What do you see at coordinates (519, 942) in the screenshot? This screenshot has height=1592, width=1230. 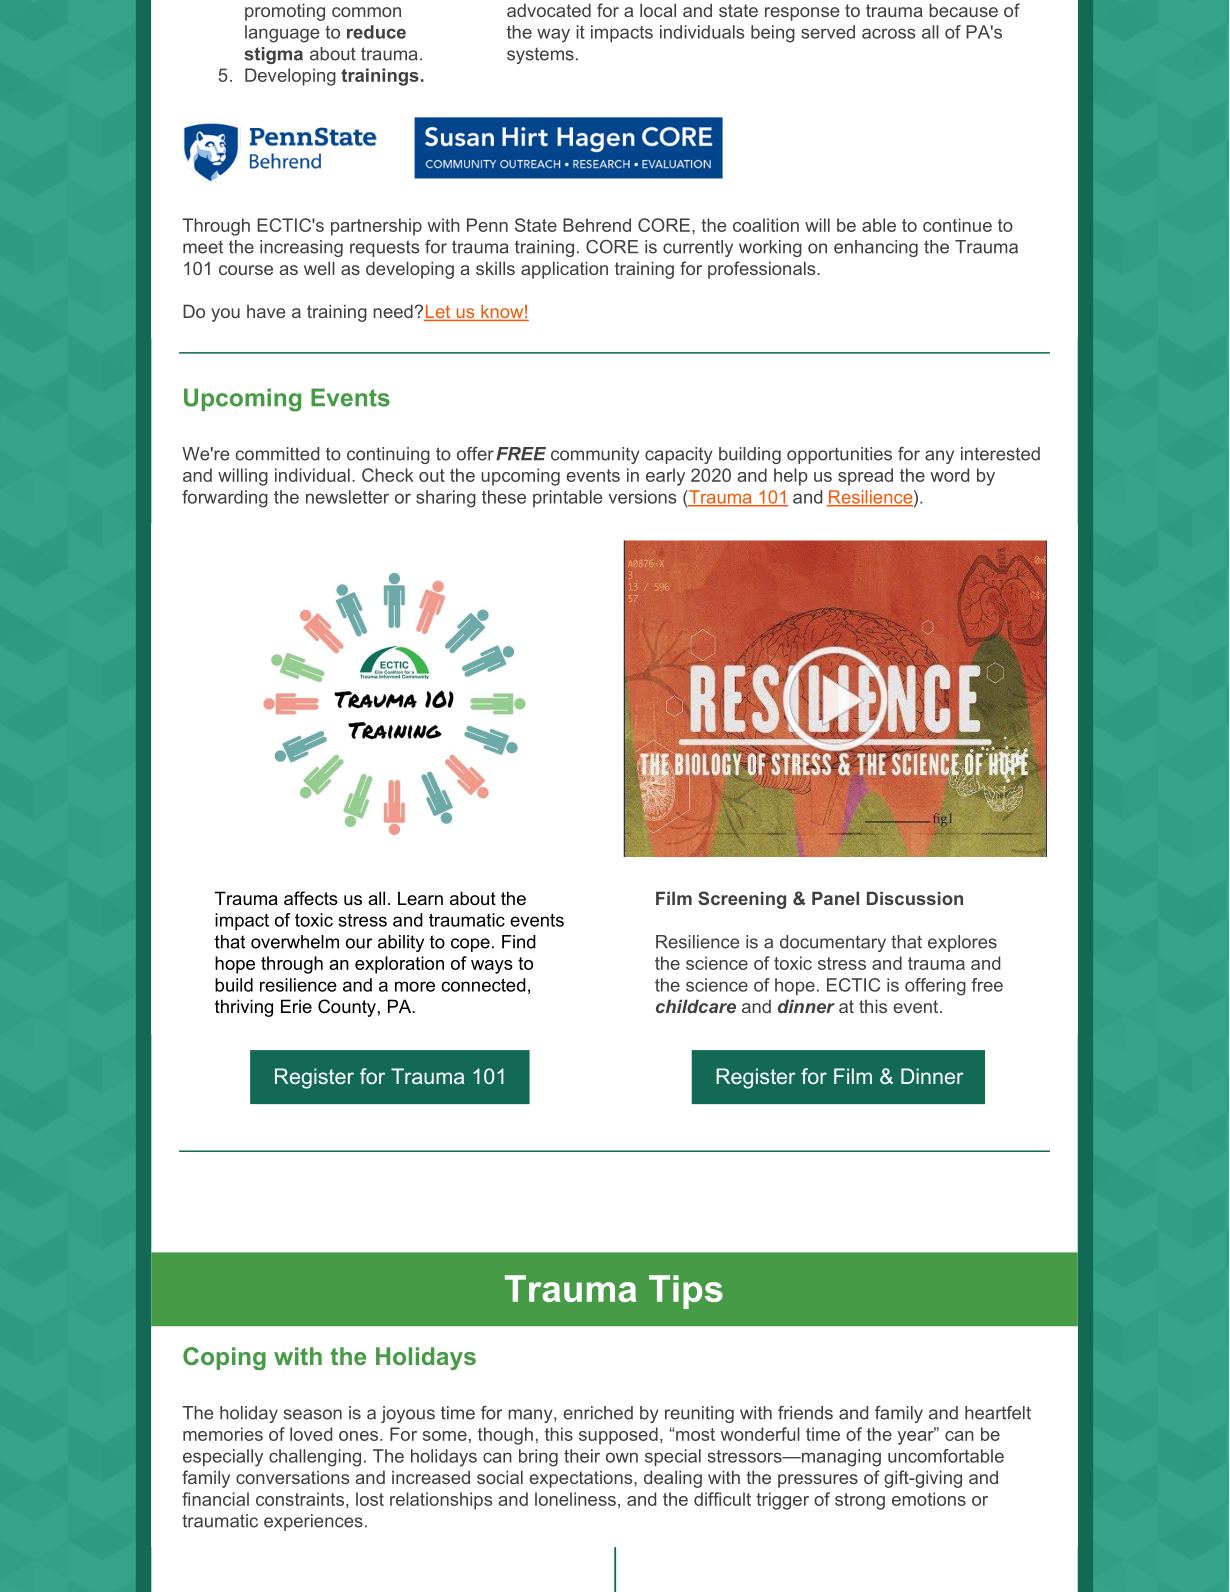 I see `Find` at bounding box center [519, 942].
